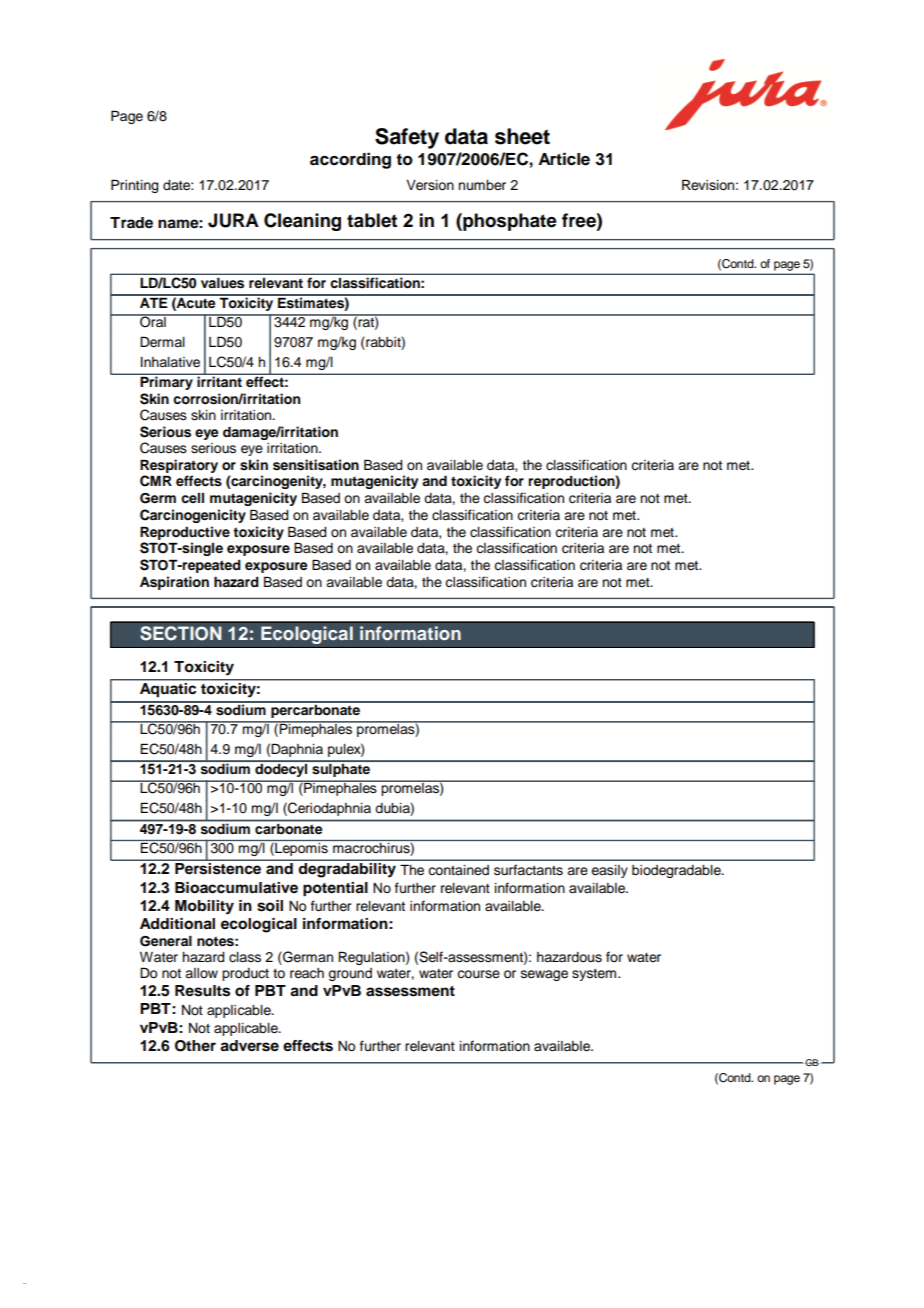 The width and height of the page is (924, 1308). What do you see at coordinates (195, 1046) in the page?
I see `Other` at bounding box center [195, 1046].
